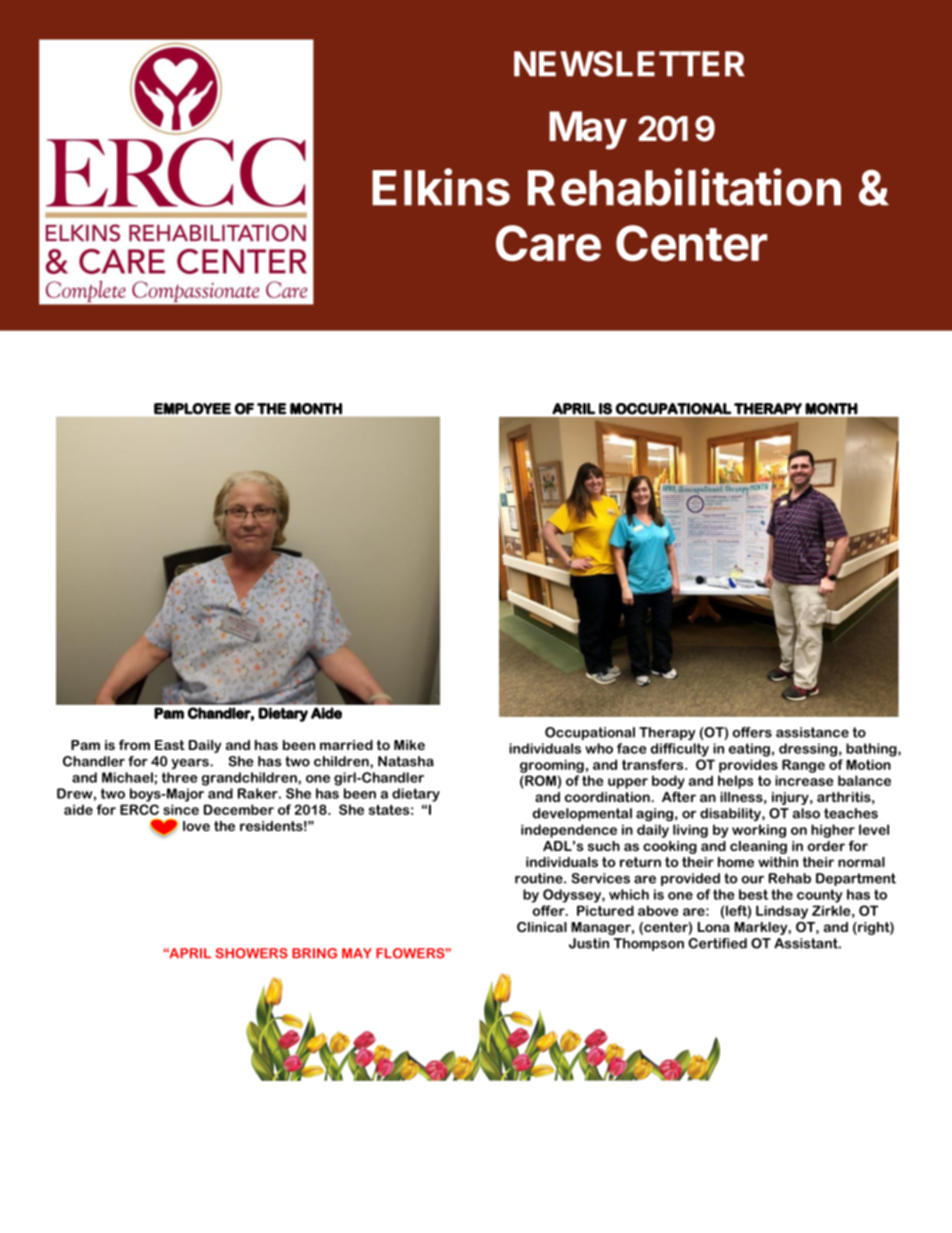  I want to click on Lindsay, so click(782, 912).
